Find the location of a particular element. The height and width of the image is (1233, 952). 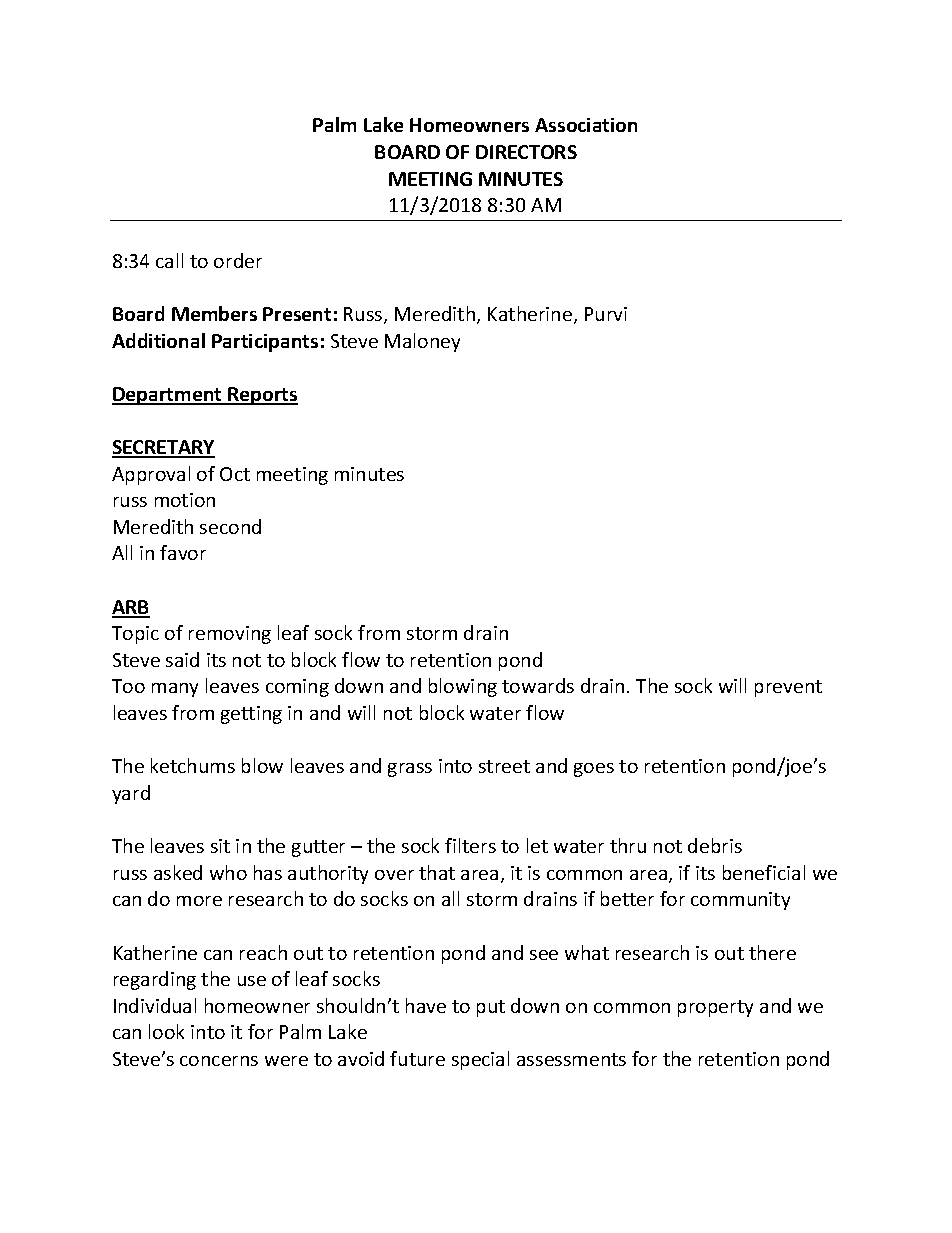

concerns is located at coordinates (219, 1061).
